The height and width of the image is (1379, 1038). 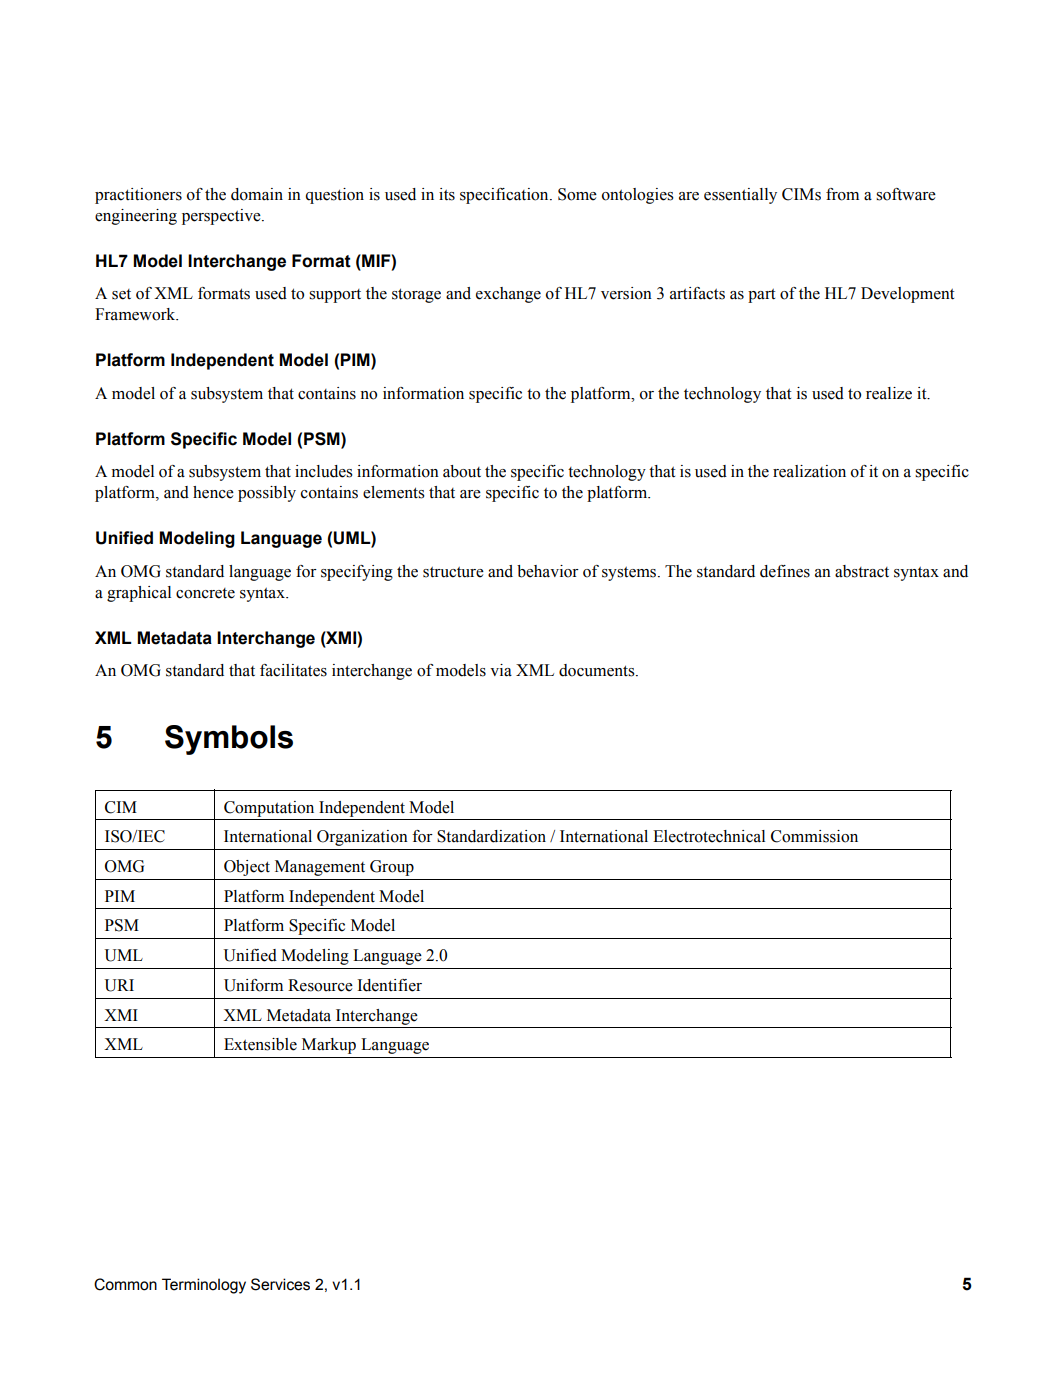 I want to click on Terminology, so click(x=204, y=1286).
